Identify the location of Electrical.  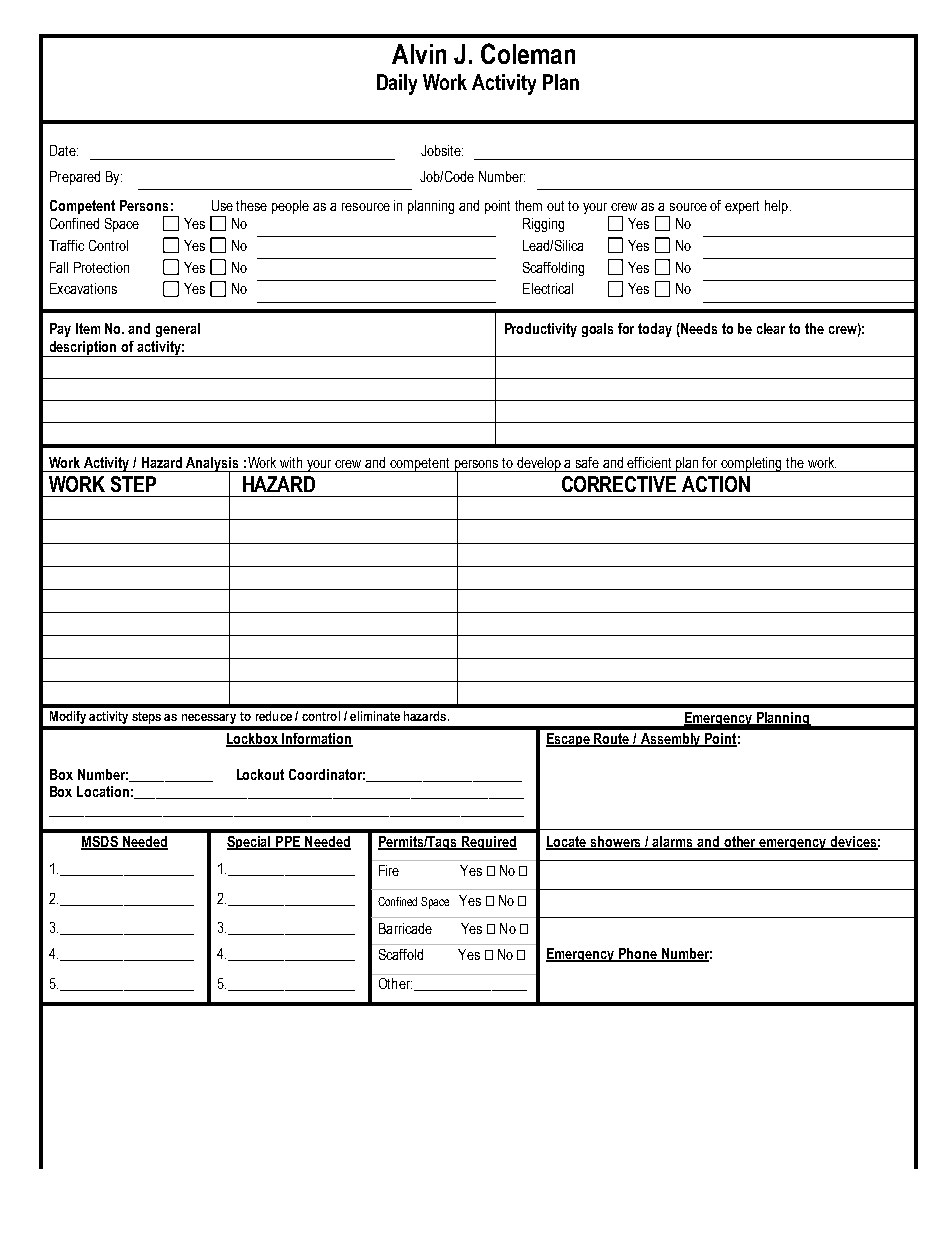
(548, 288).
